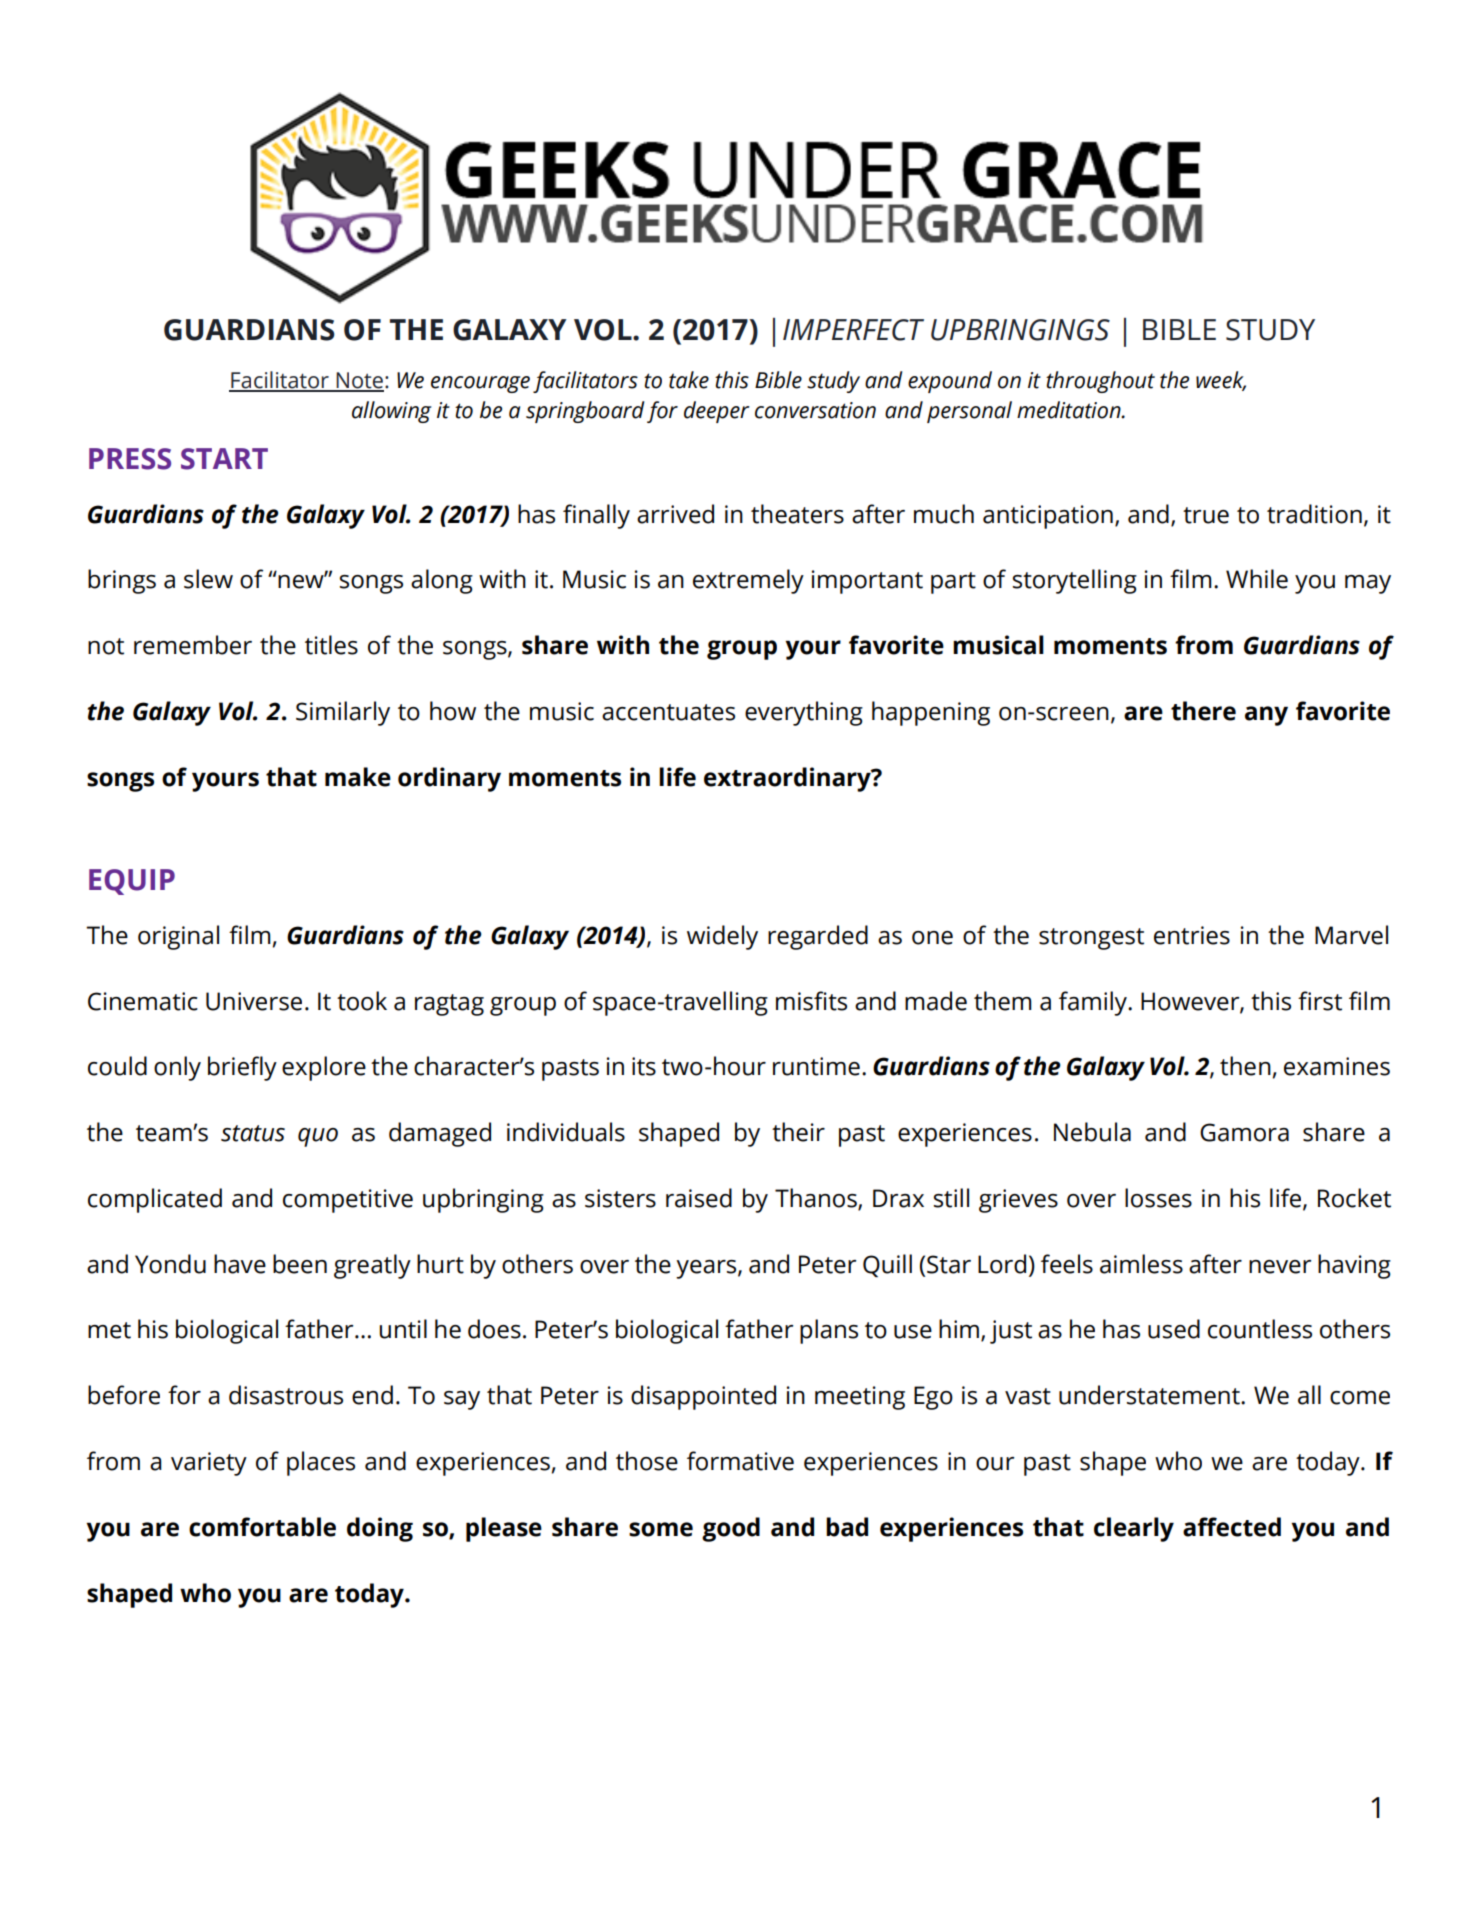 The image size is (1478, 1913). What do you see at coordinates (804, 713) in the screenshot?
I see `everything` at bounding box center [804, 713].
